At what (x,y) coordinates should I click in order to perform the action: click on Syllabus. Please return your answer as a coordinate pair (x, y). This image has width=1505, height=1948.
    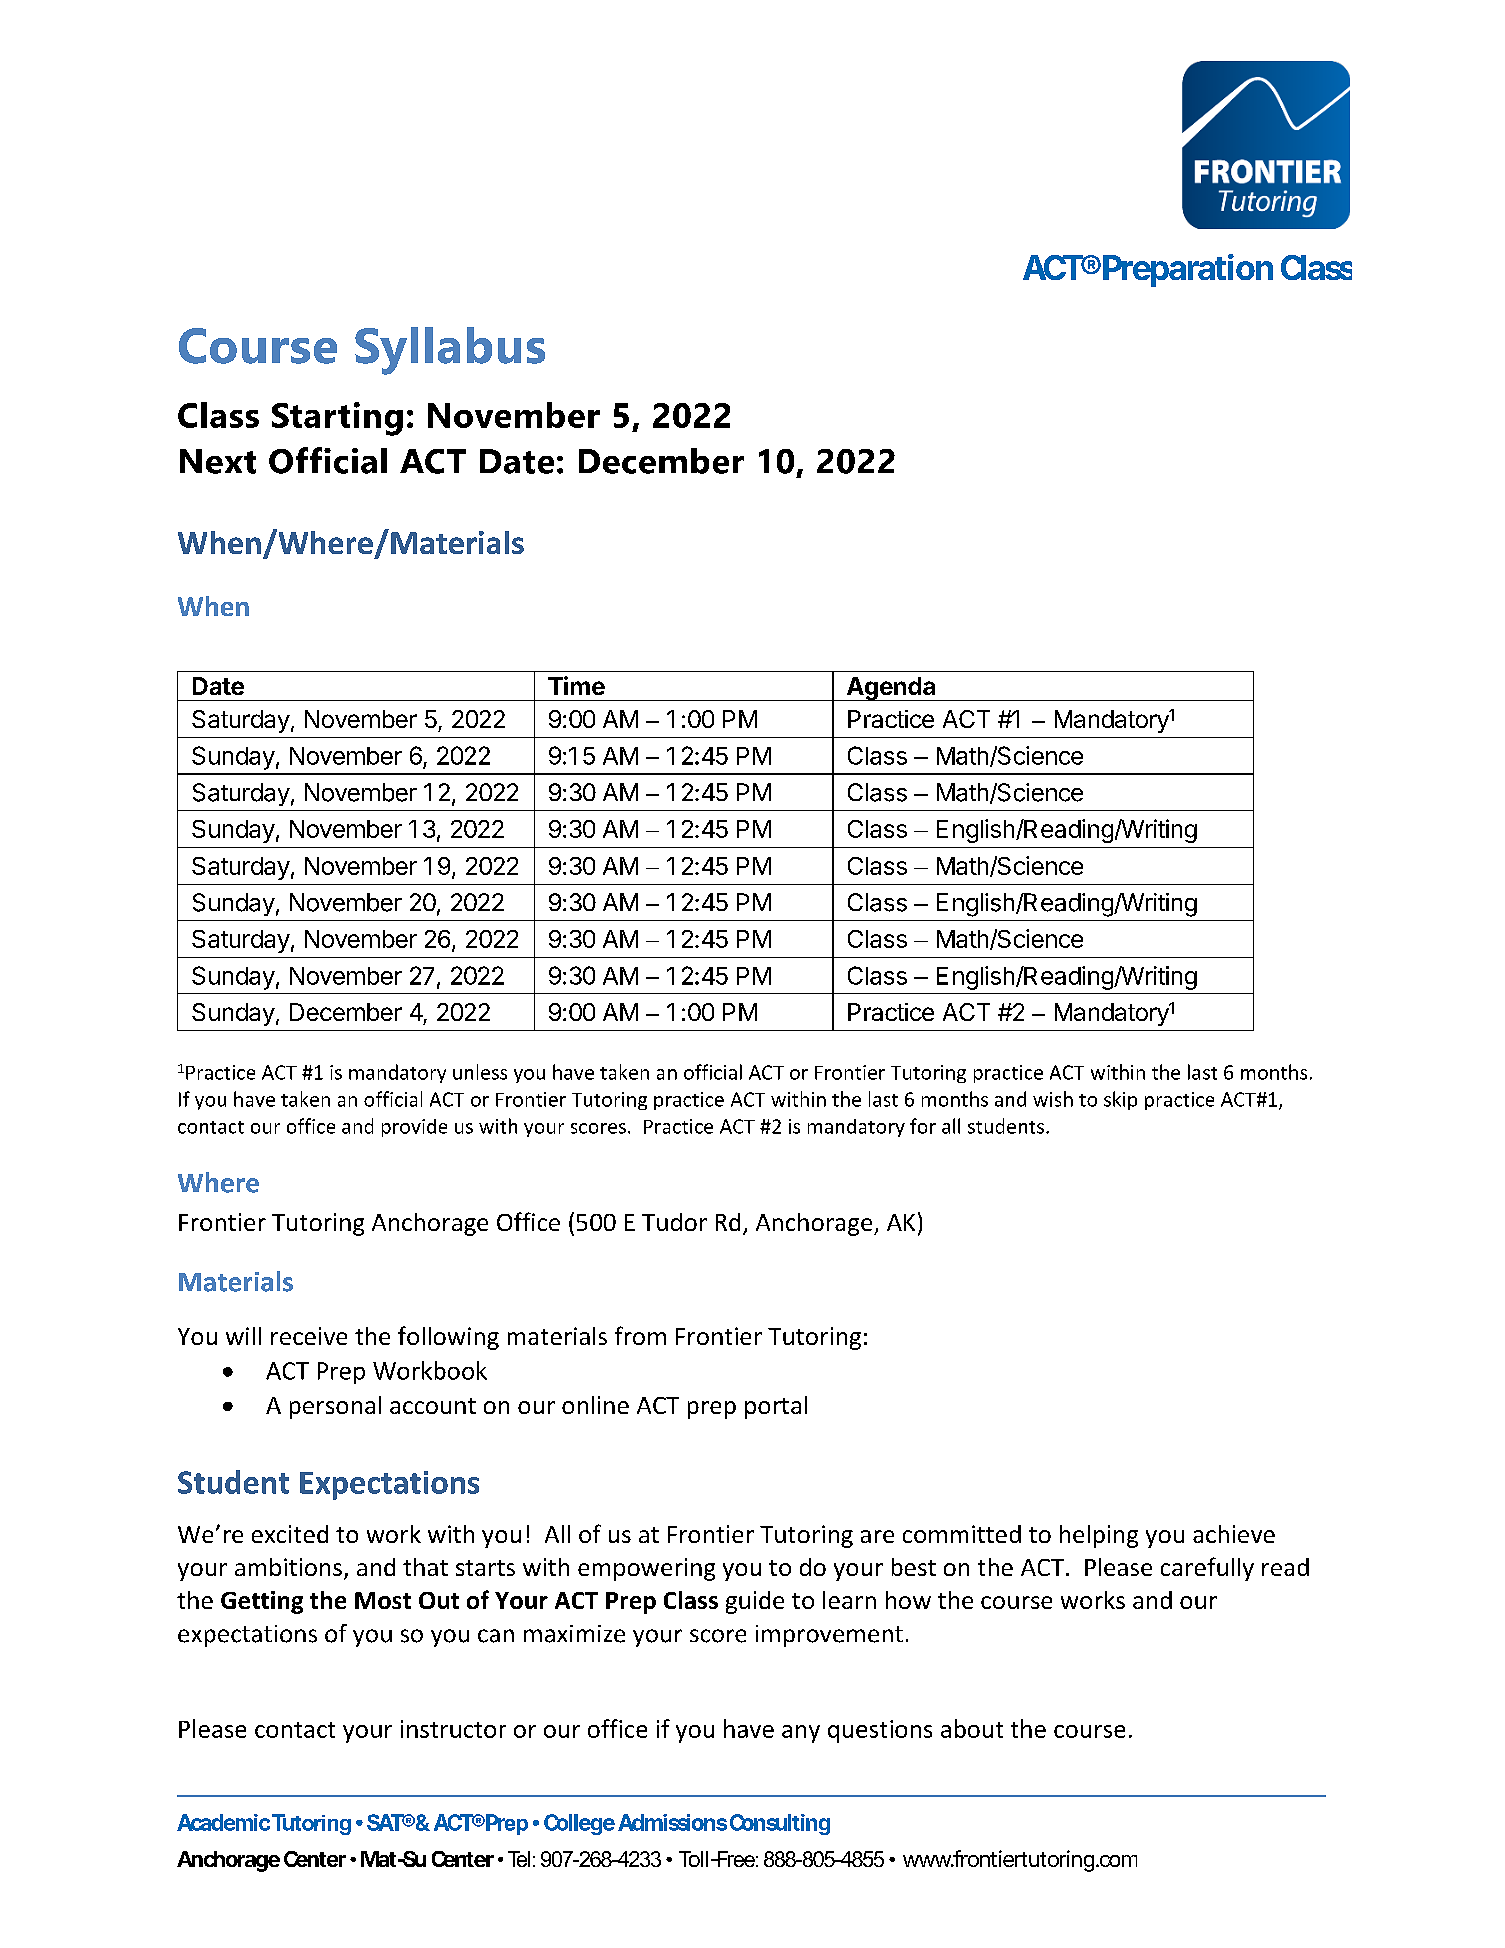
    Looking at the image, I should click on (450, 351).
